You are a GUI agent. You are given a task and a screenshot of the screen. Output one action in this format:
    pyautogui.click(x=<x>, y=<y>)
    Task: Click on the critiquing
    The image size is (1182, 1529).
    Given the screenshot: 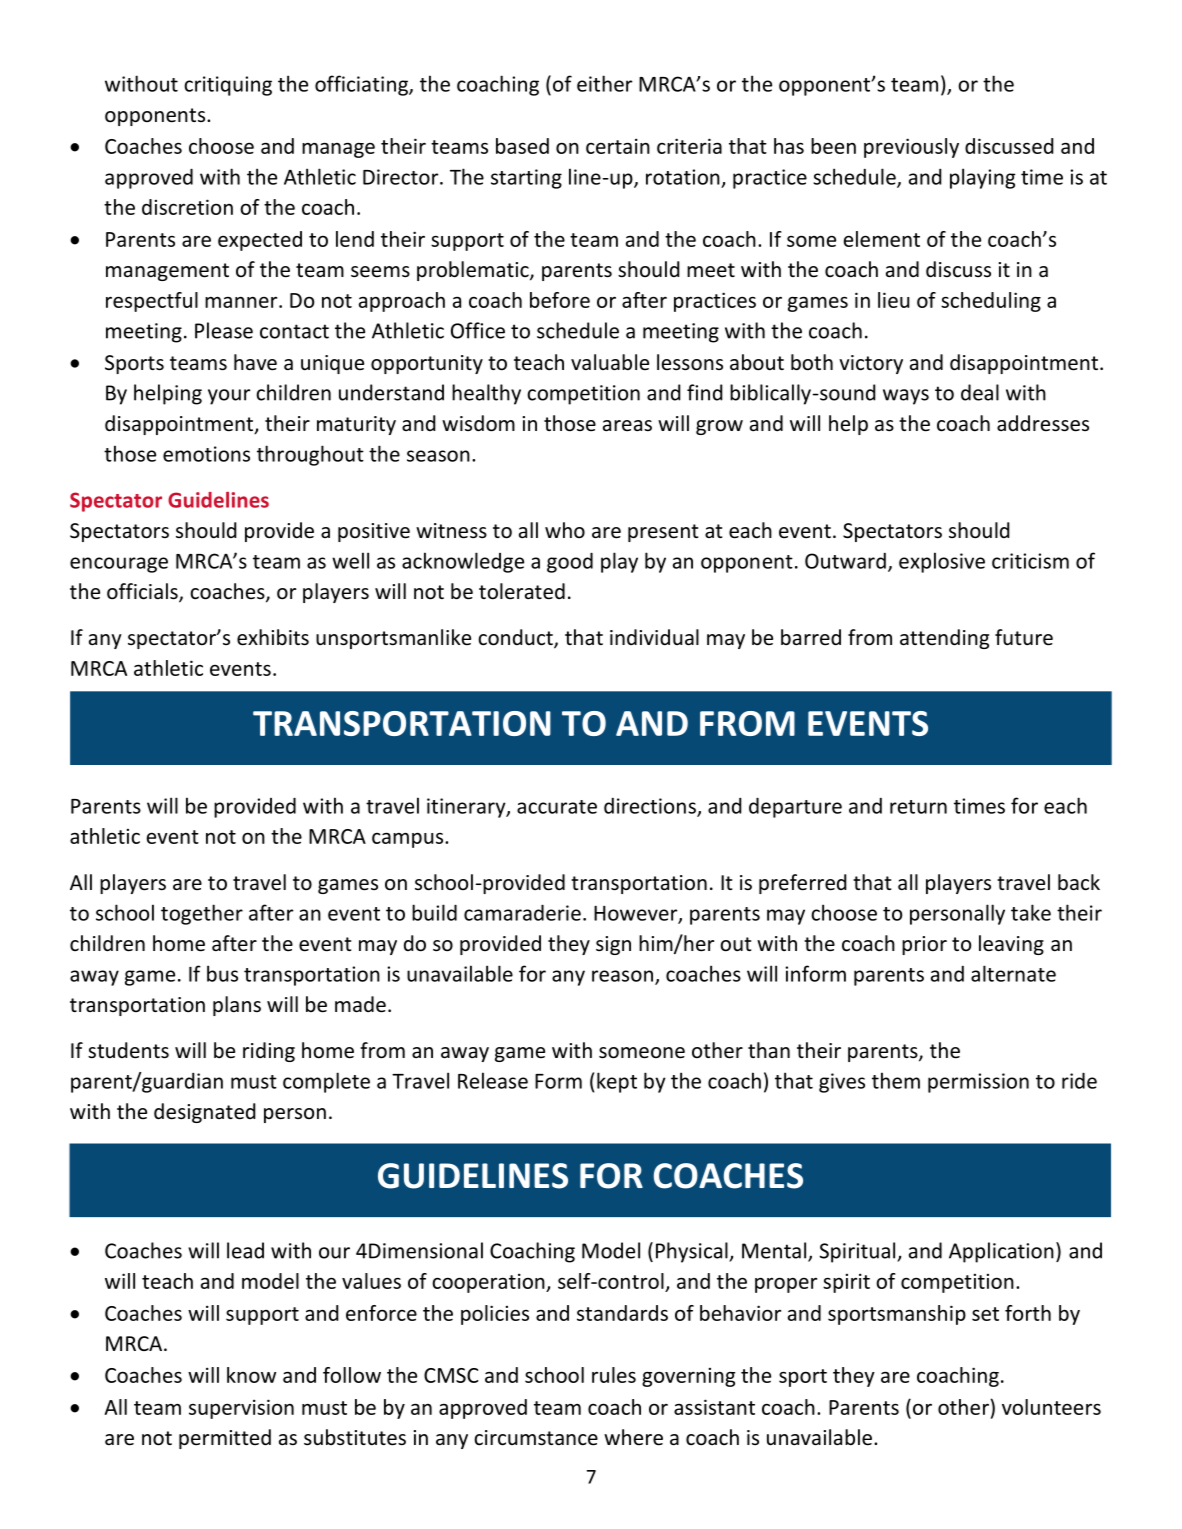 What is the action you would take?
    pyautogui.click(x=228, y=86)
